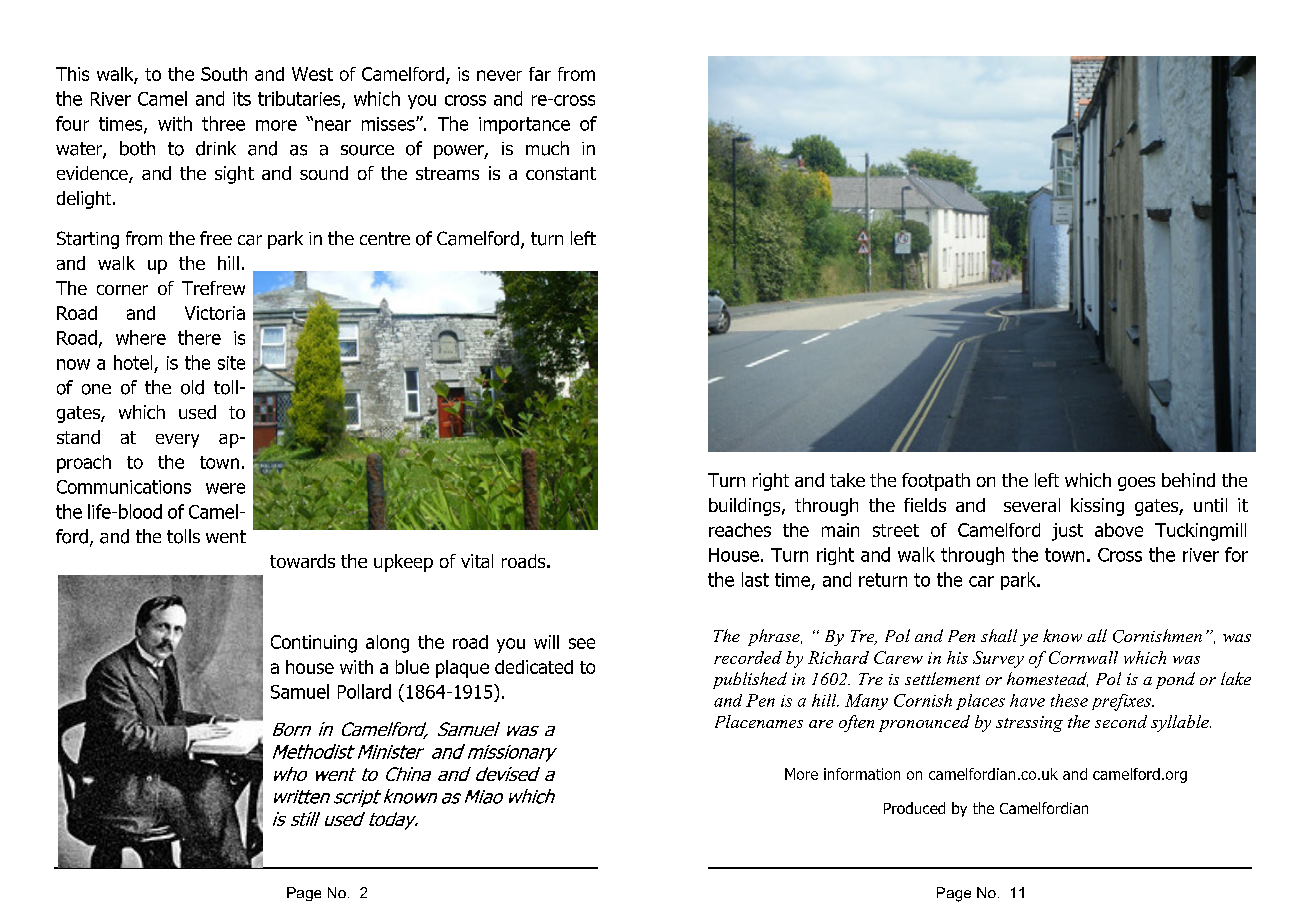 The image size is (1308, 924). What do you see at coordinates (385, 238) in the document?
I see `centre` at bounding box center [385, 238].
